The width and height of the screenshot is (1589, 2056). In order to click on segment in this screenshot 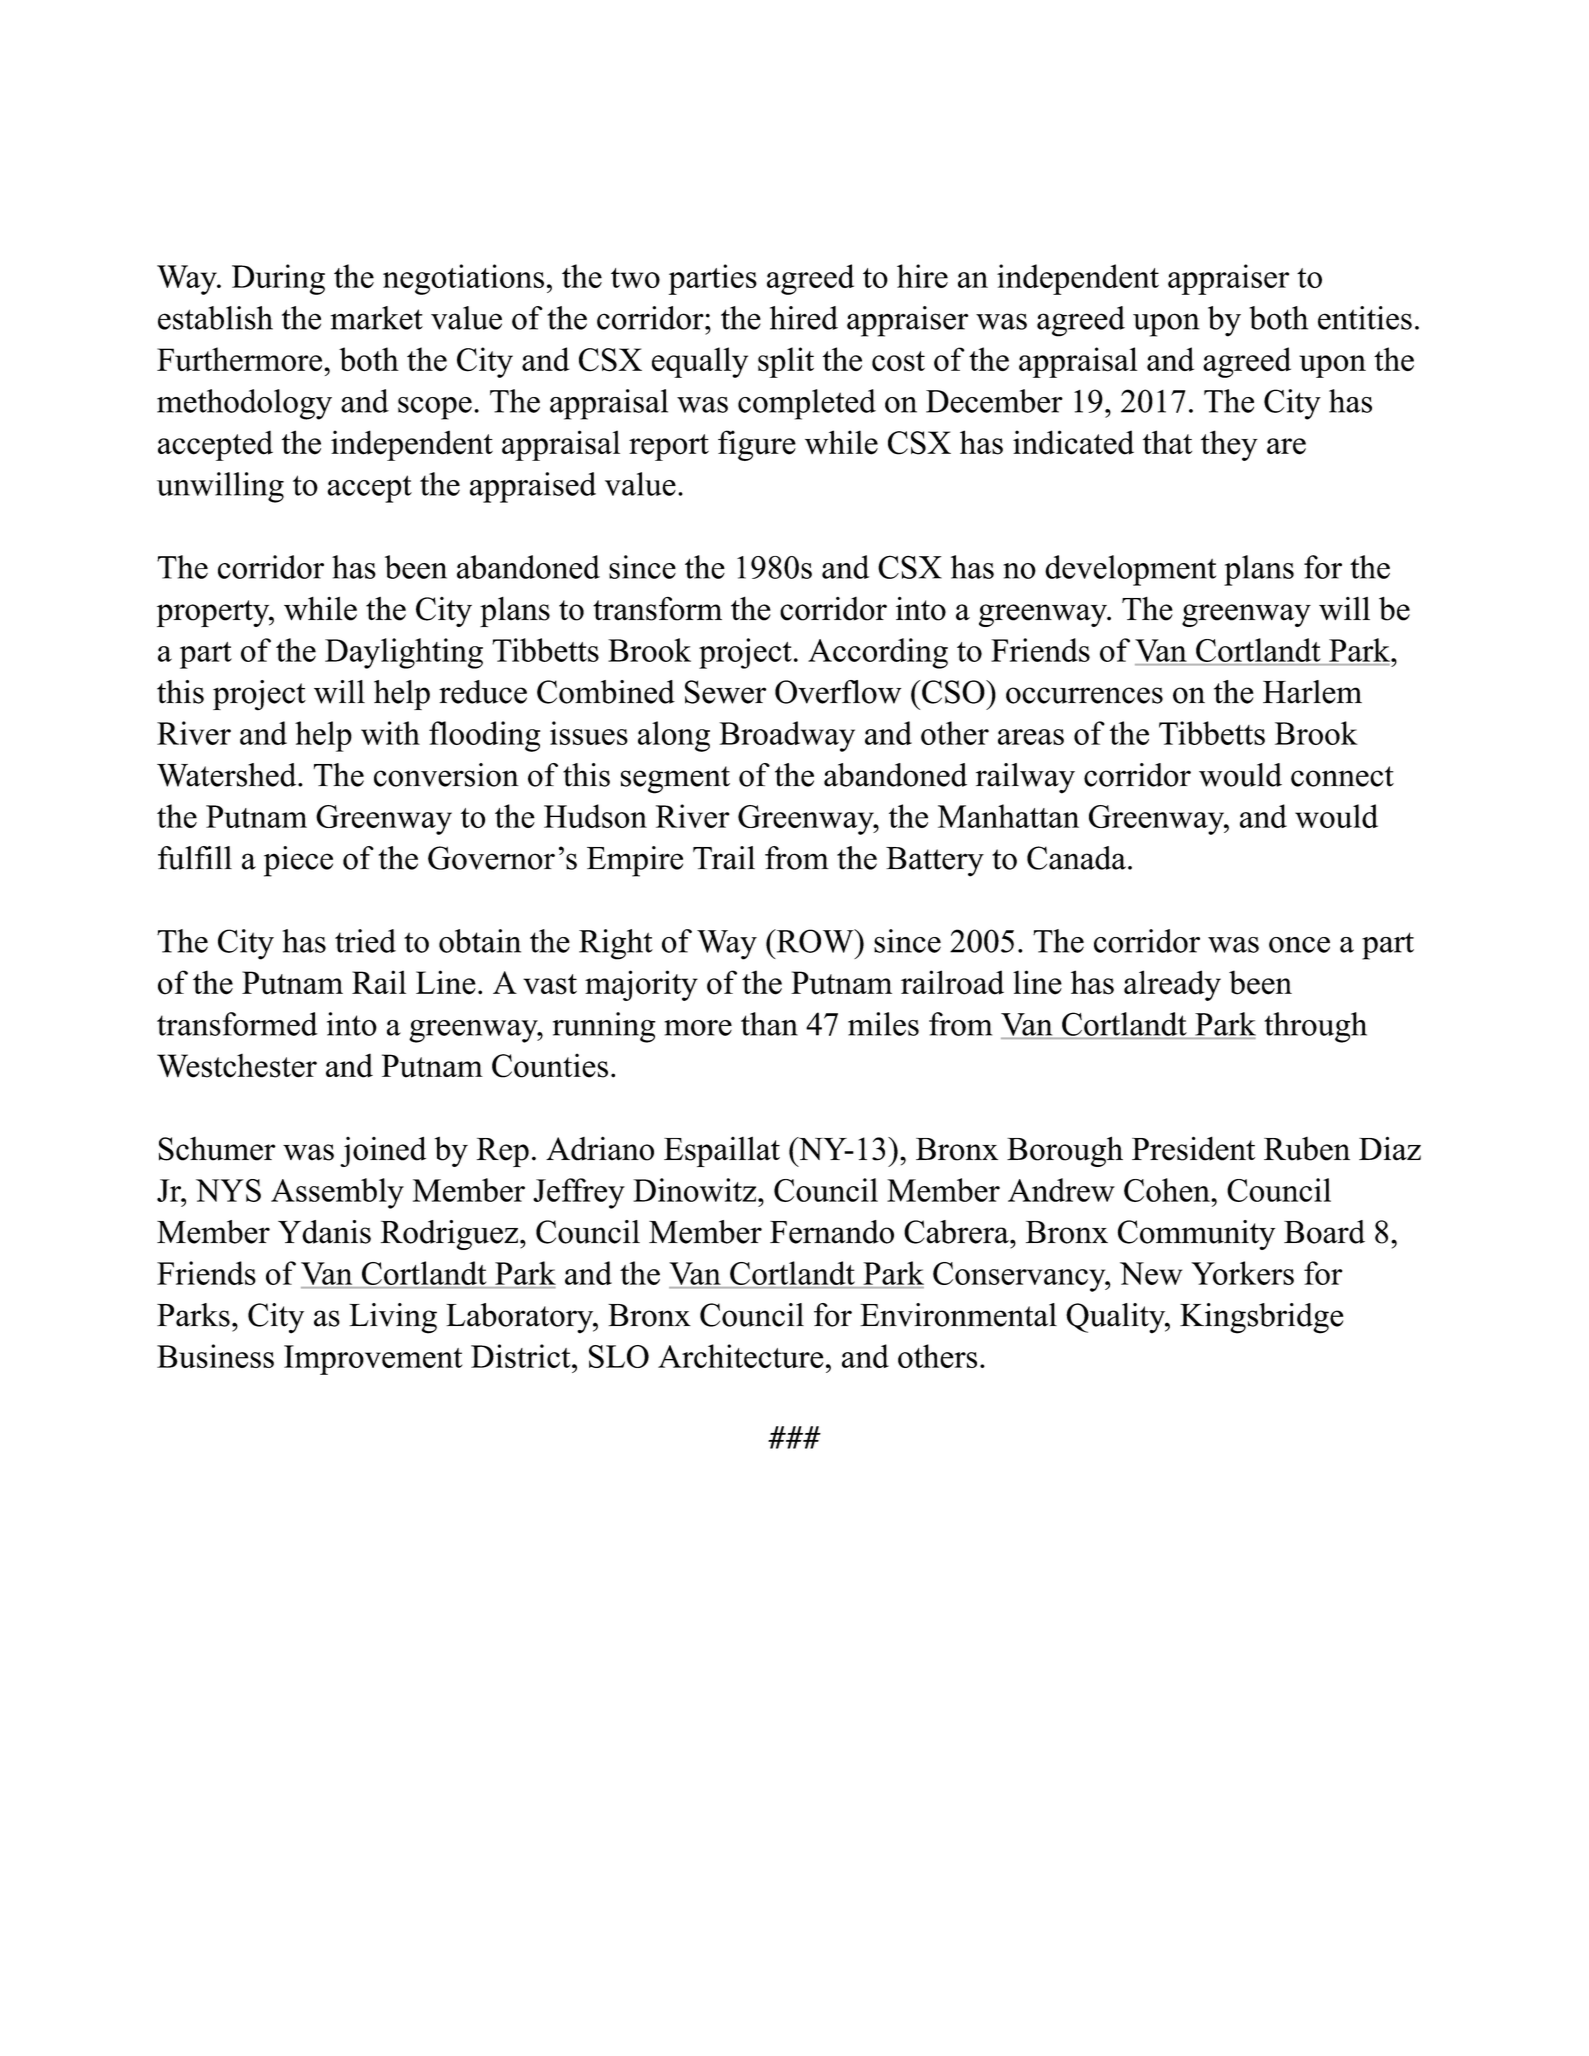, I will do `click(675, 780)`.
